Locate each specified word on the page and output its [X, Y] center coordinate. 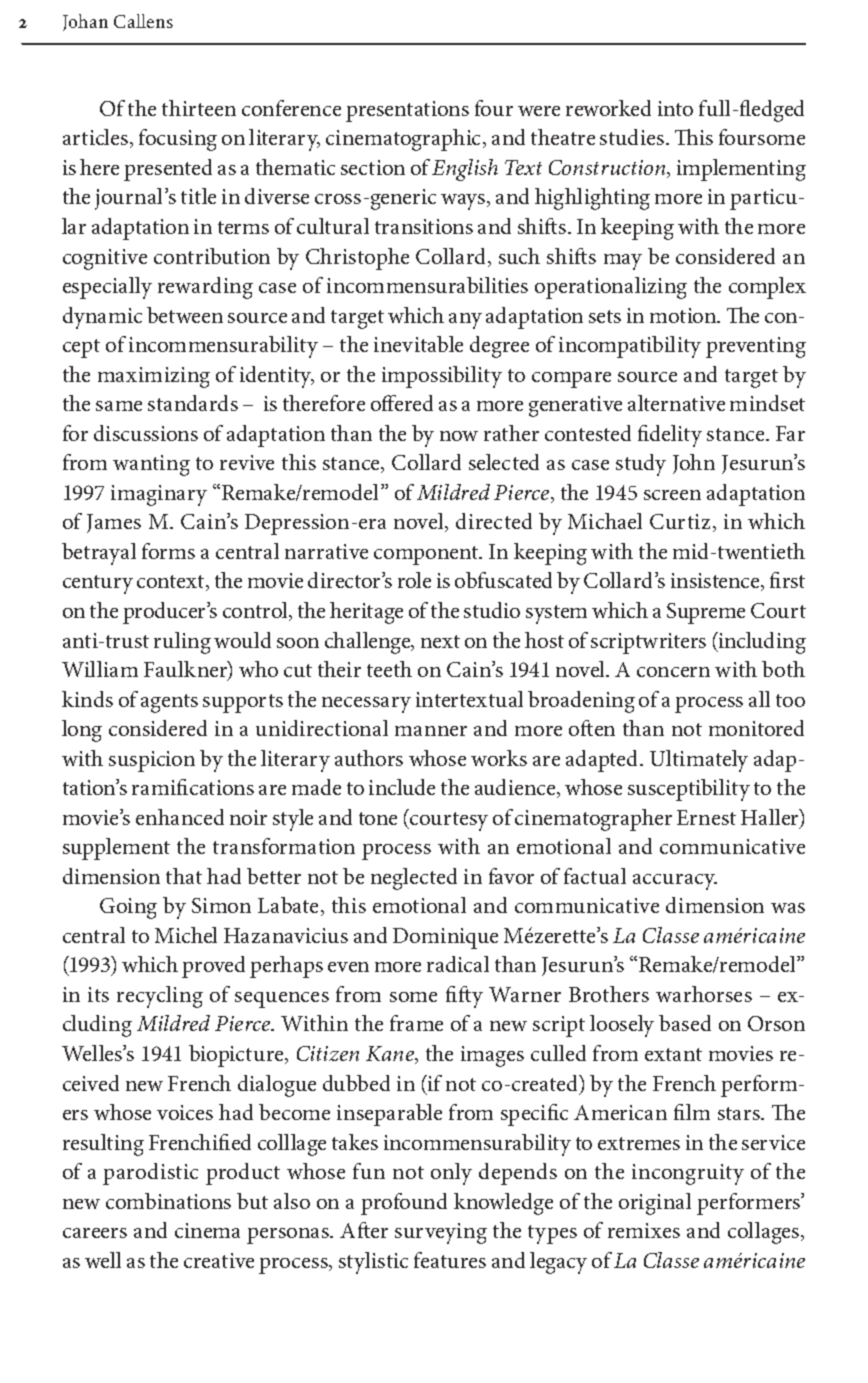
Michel [186, 935]
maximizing [154, 377]
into [675, 108]
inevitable [418, 344]
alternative [676, 403]
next [440, 641]
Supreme [706, 613]
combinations [168, 1201]
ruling [182, 643]
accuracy [675, 882]
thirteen [199, 108]
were [539, 111]
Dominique [445, 938]
